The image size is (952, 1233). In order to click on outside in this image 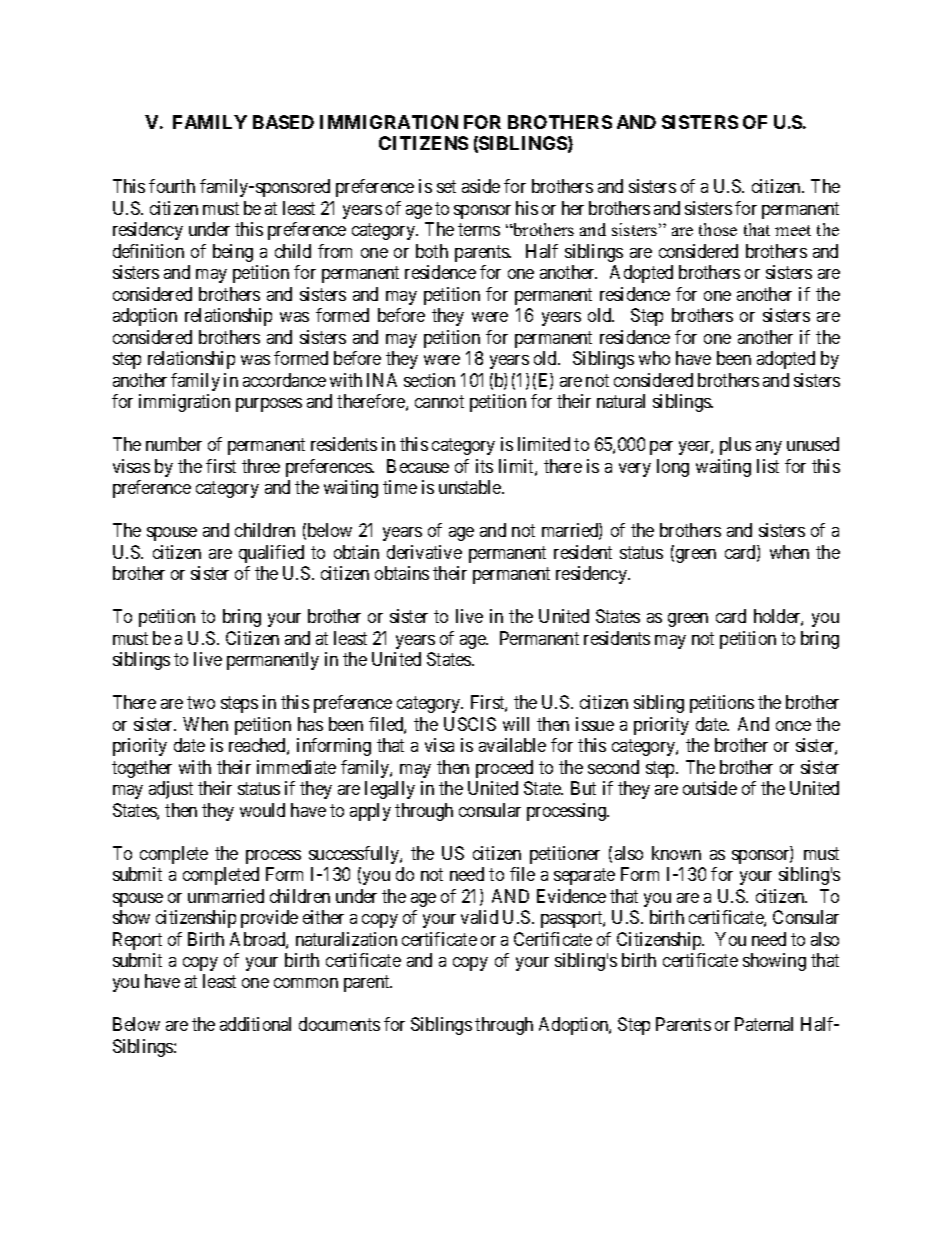, I will do `click(710, 788)`.
